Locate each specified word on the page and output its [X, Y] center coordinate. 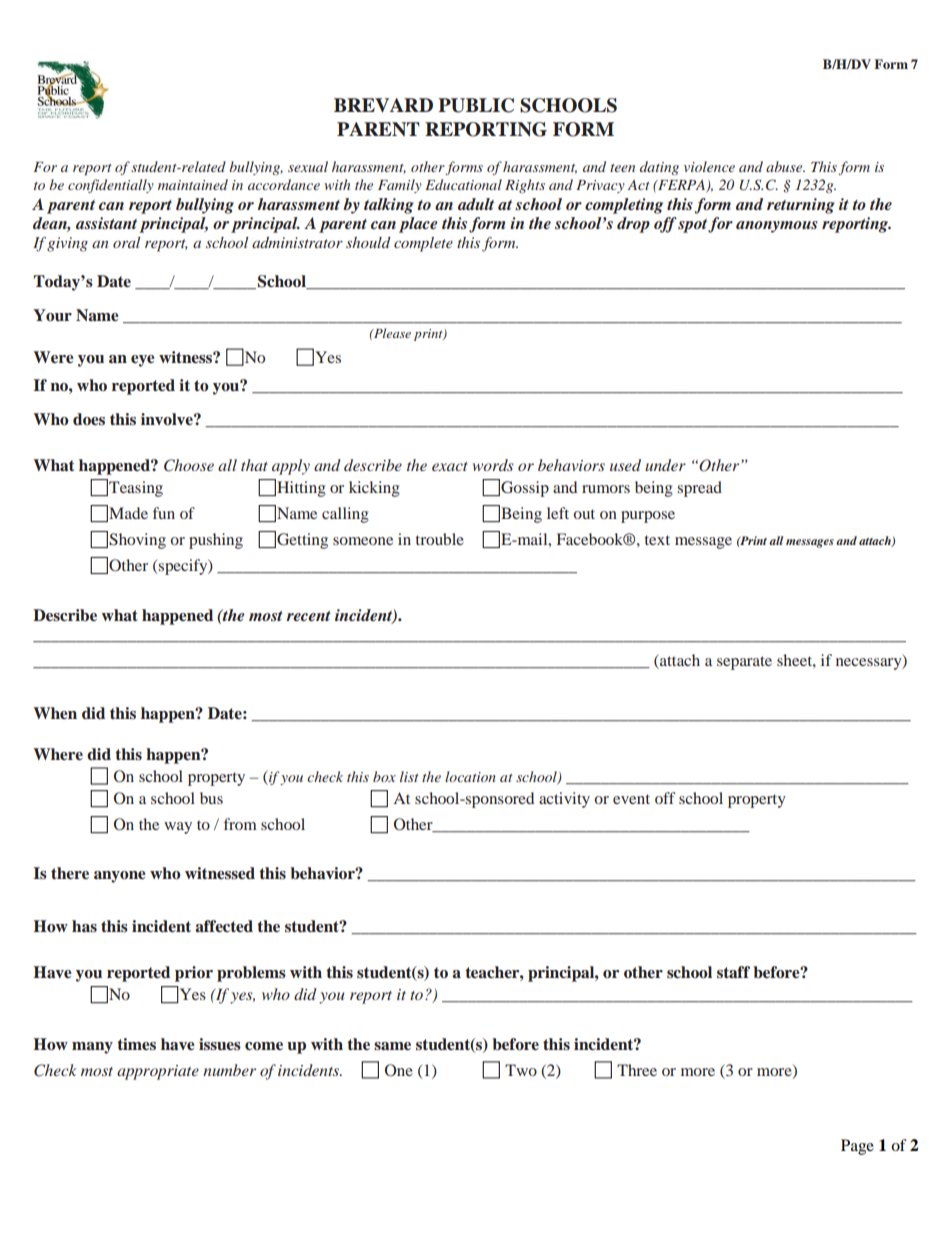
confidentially [111, 186]
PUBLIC [476, 105]
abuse [785, 166]
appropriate [158, 1072]
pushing [216, 541]
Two [521, 1070]
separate [744, 663]
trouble [439, 539]
